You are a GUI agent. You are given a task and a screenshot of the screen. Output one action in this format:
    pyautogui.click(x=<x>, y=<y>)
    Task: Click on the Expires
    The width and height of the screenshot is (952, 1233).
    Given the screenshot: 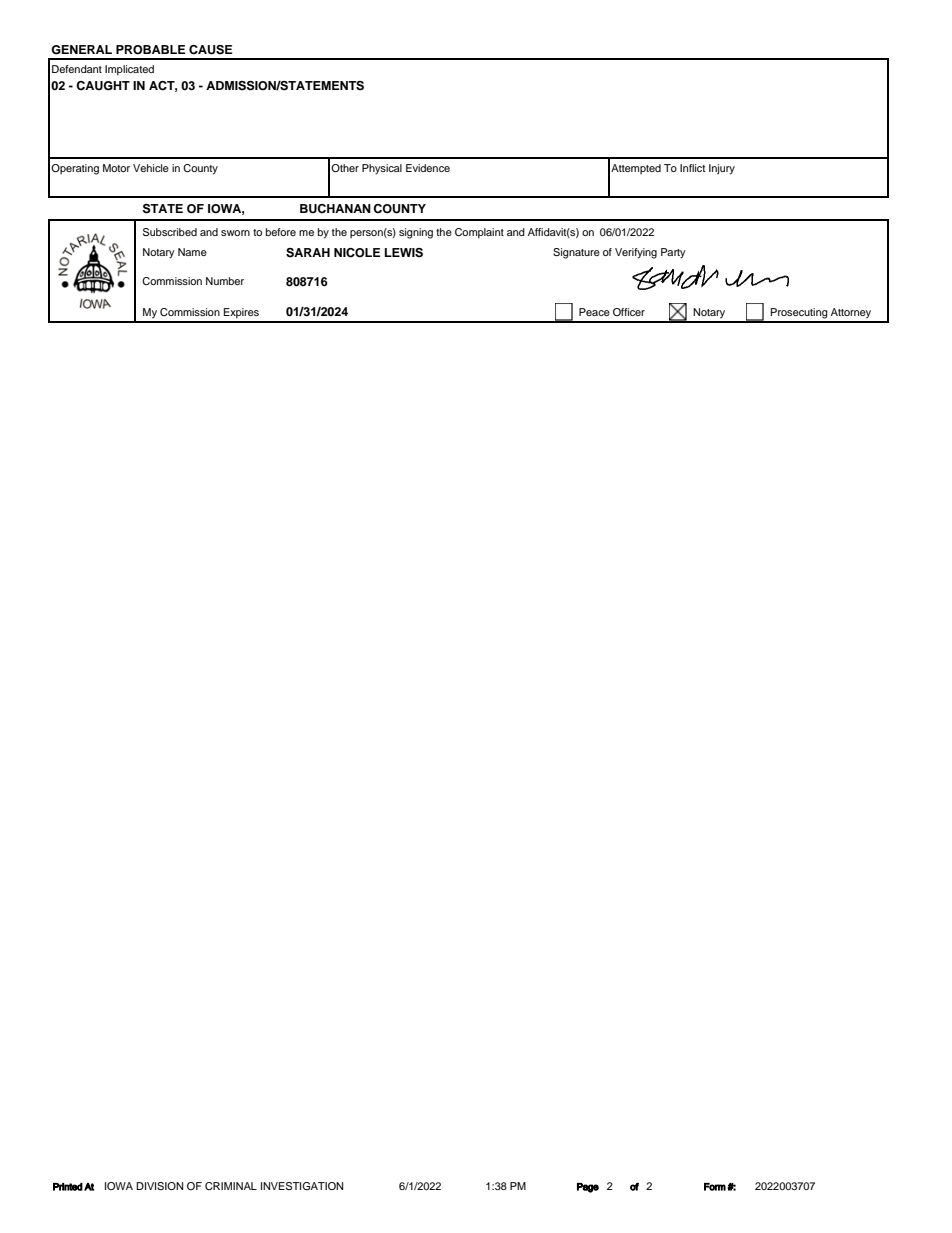 What is the action you would take?
    pyautogui.click(x=241, y=313)
